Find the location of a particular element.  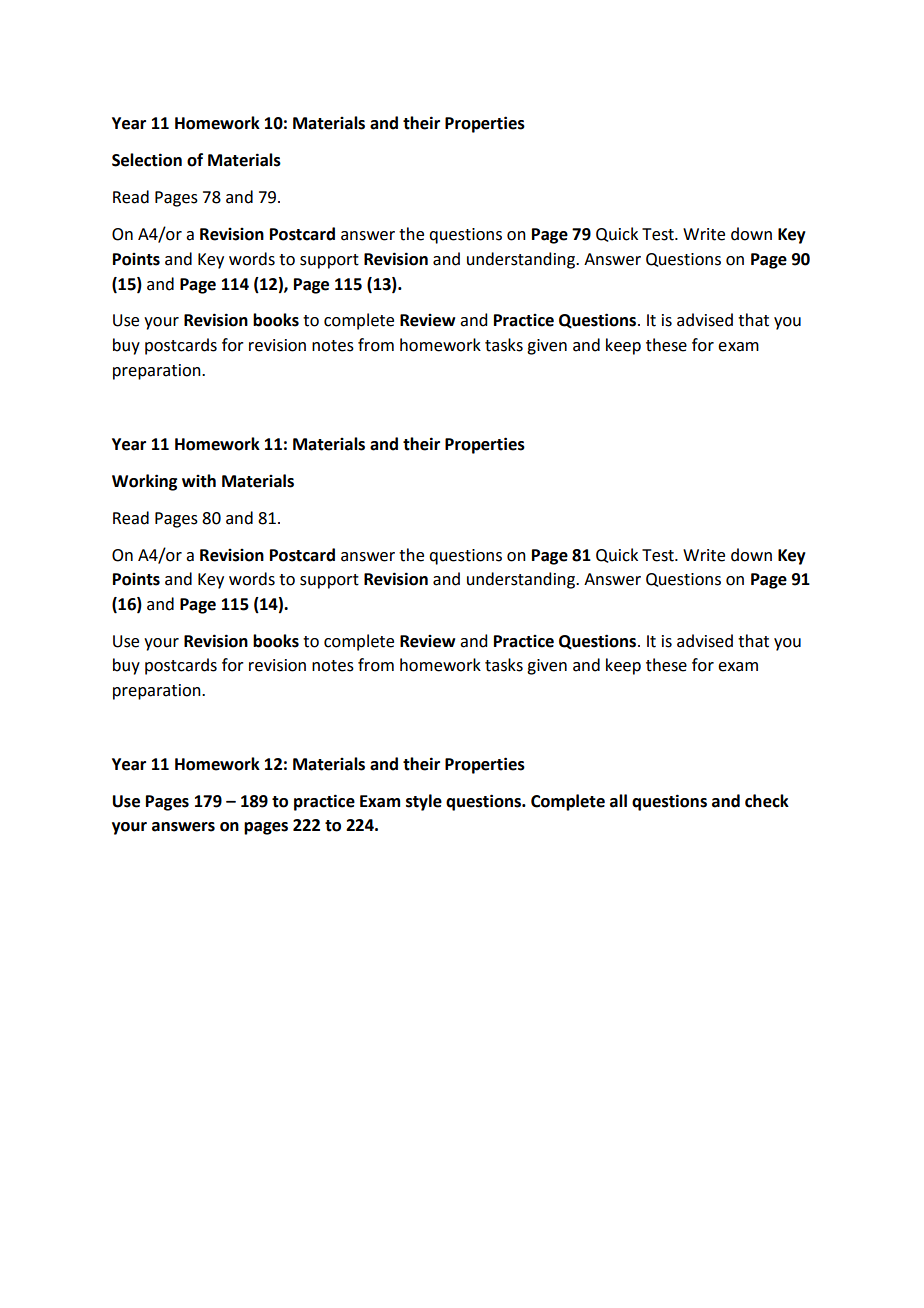

all is located at coordinates (618, 801).
